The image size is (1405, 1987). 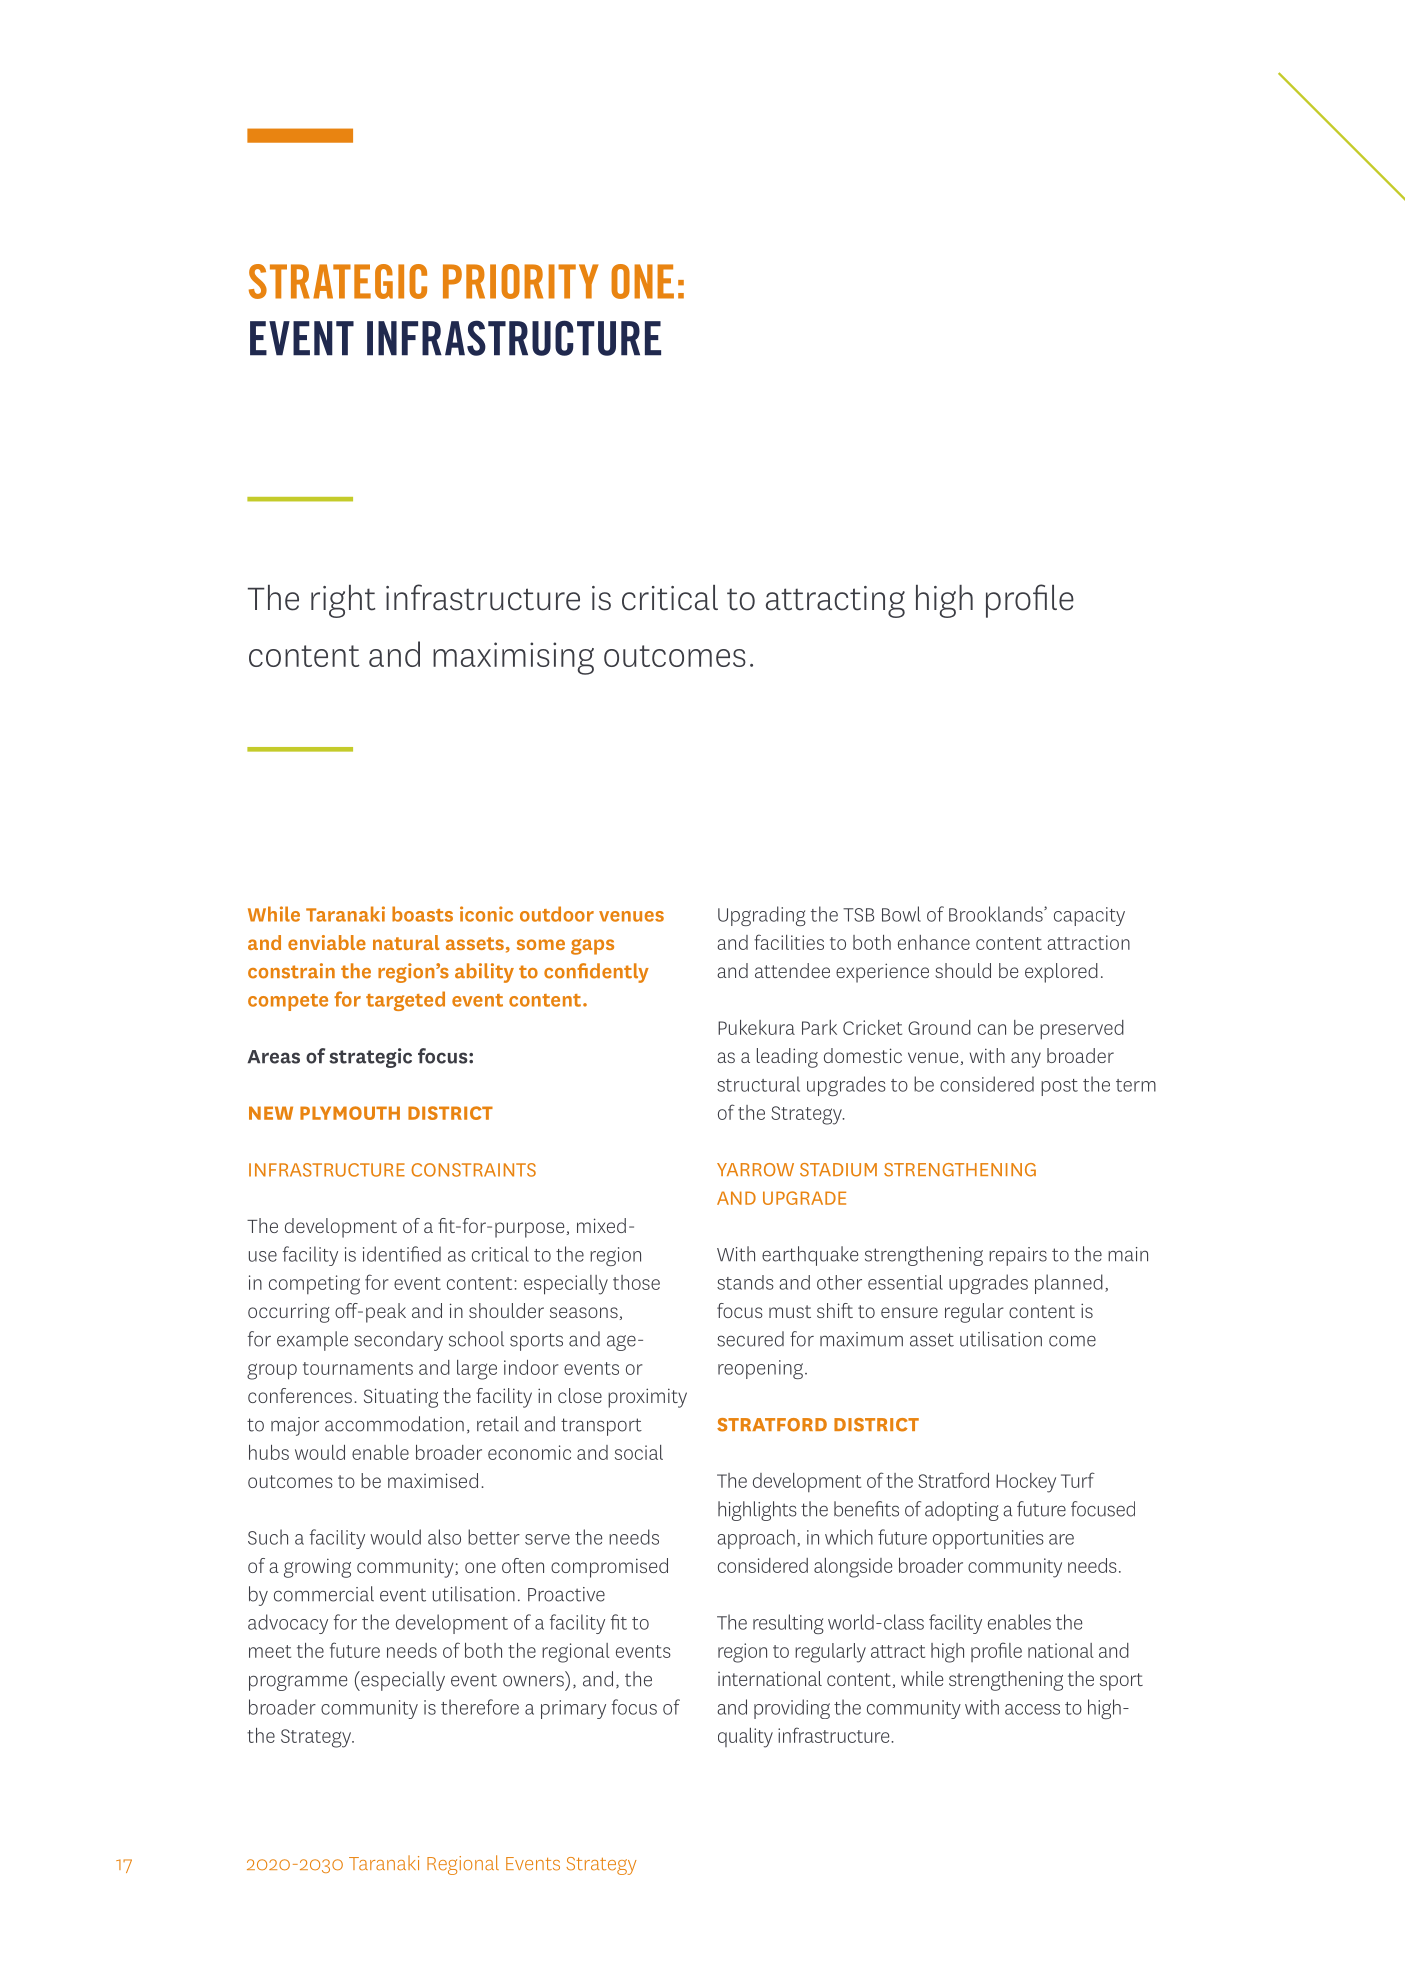 I want to click on identified, so click(x=402, y=1254).
